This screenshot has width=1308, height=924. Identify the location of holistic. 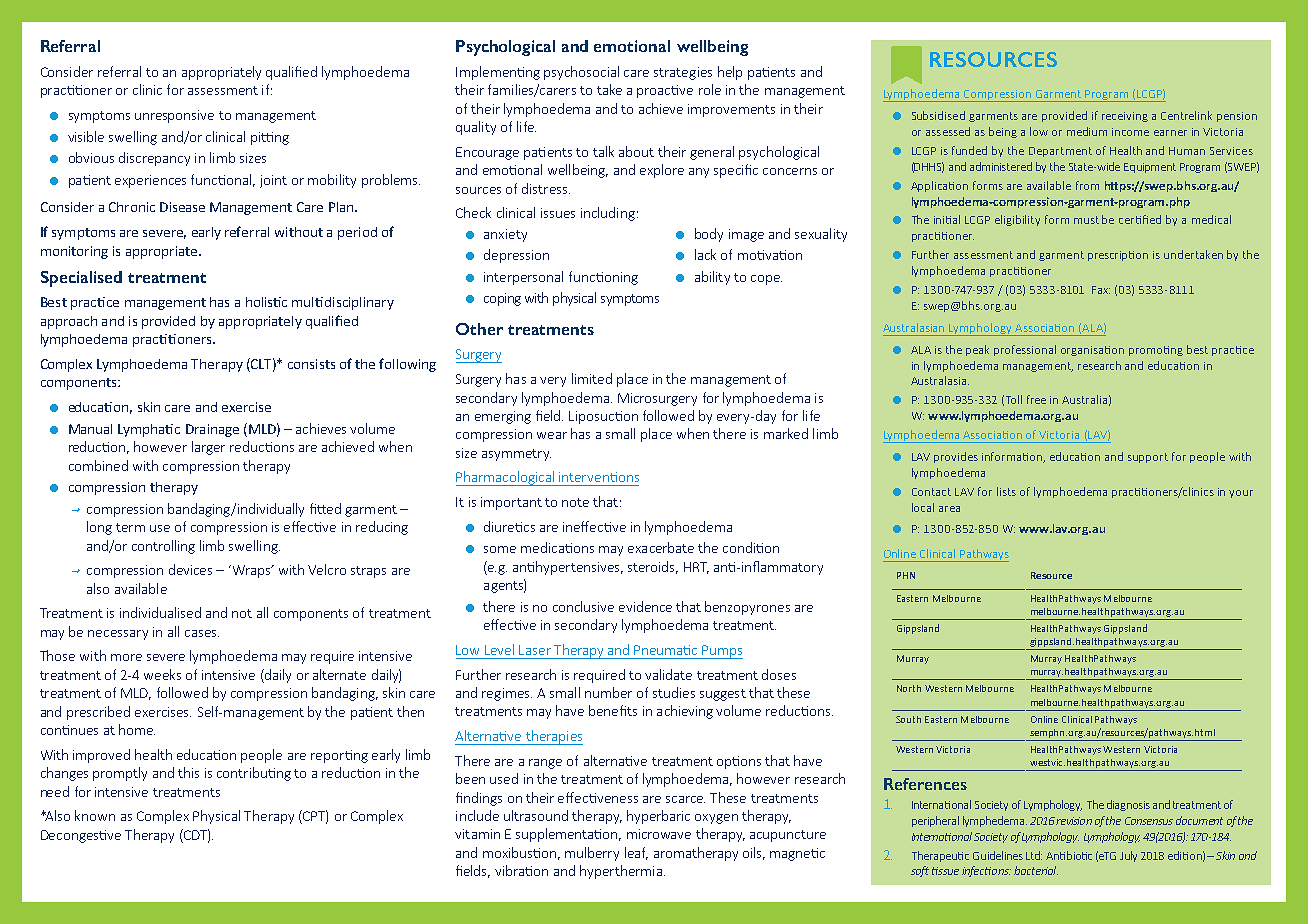
(266, 302).
